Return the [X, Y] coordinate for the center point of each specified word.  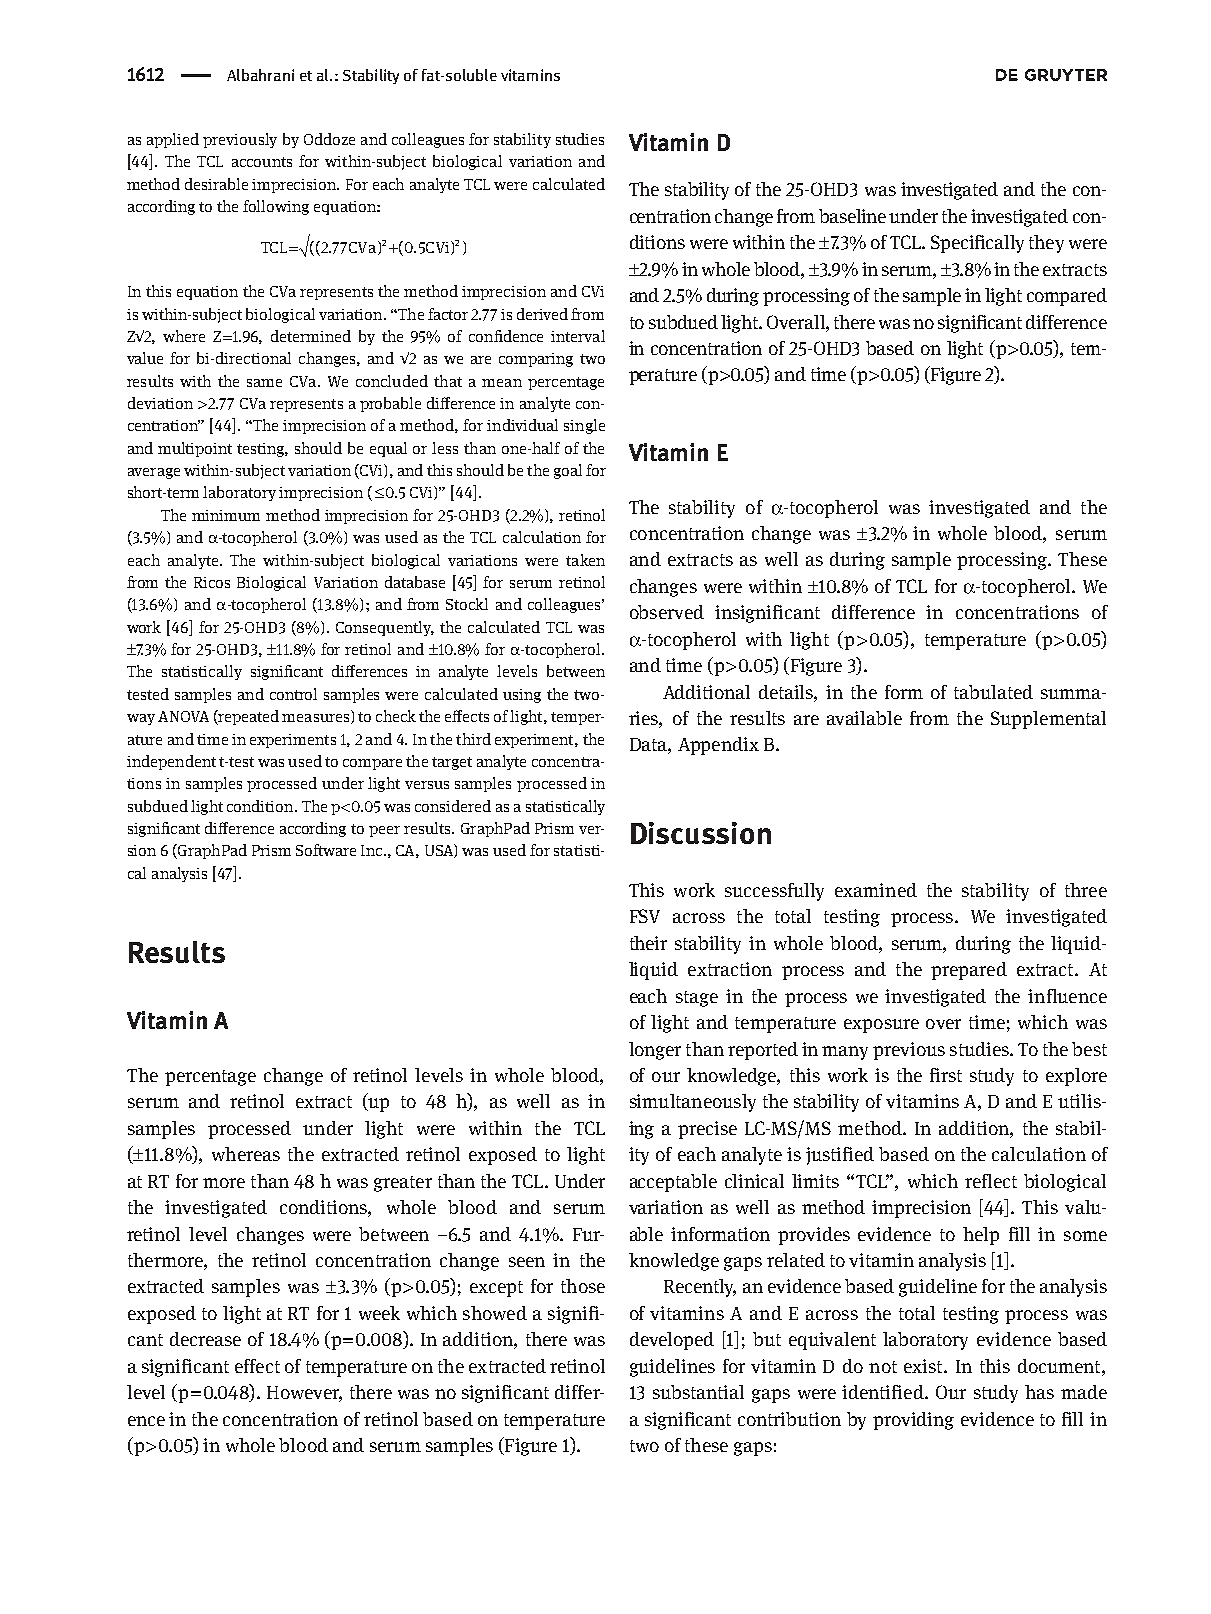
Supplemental [1048, 720]
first [946, 1075]
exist [924, 1366]
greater [403, 1184]
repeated [248, 717]
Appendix [718, 746]
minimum [226, 515]
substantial [698, 1392]
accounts [262, 162]
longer [655, 1051]
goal [568, 471]
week [379, 1313]
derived [542, 314]
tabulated [993, 692]
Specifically [977, 244]
